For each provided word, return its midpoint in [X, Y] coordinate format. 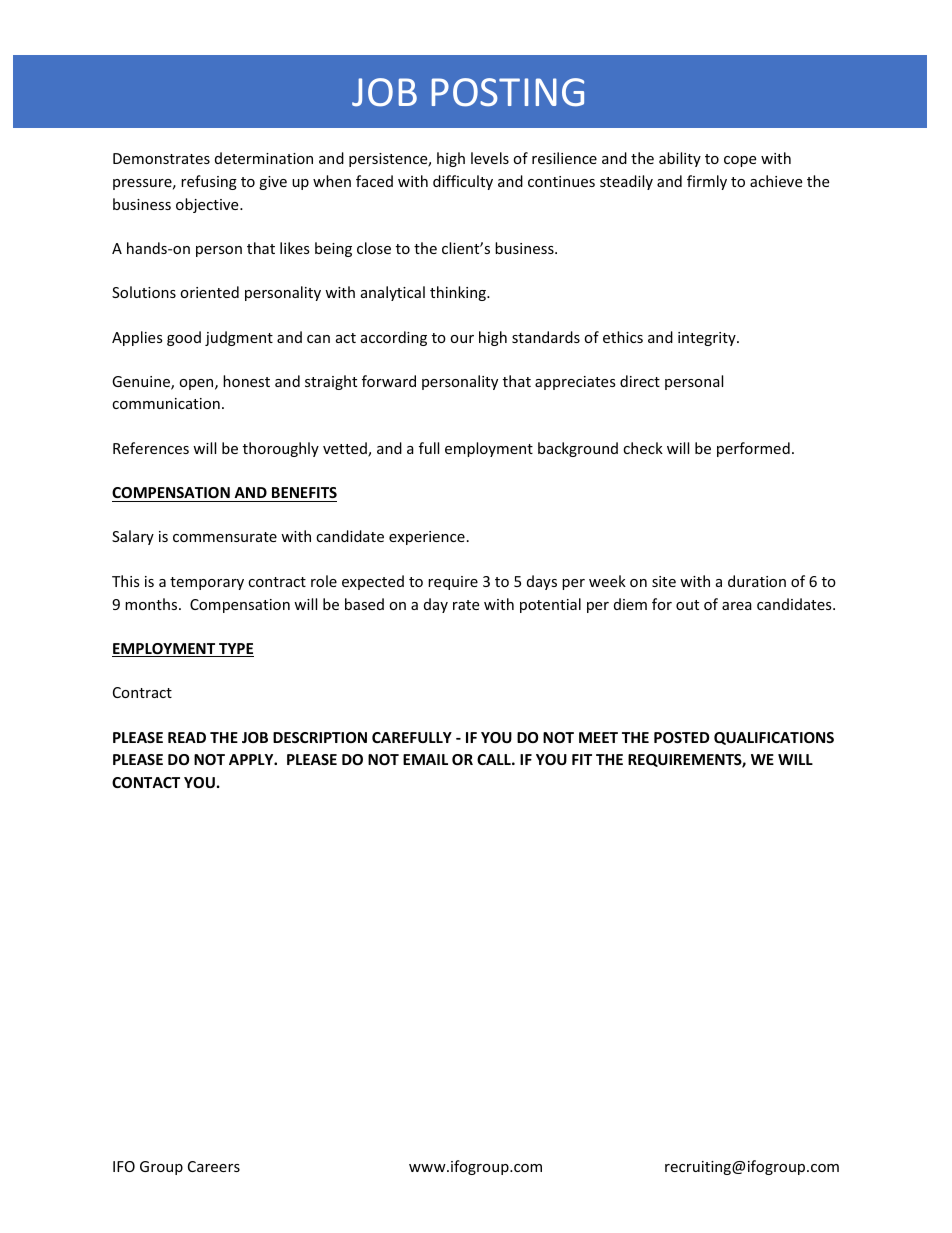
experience [427, 538]
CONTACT [146, 782]
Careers [214, 1166]
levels [490, 158]
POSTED [681, 737]
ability [680, 159]
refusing [209, 182]
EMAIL [425, 759]
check [643, 448]
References [151, 448]
